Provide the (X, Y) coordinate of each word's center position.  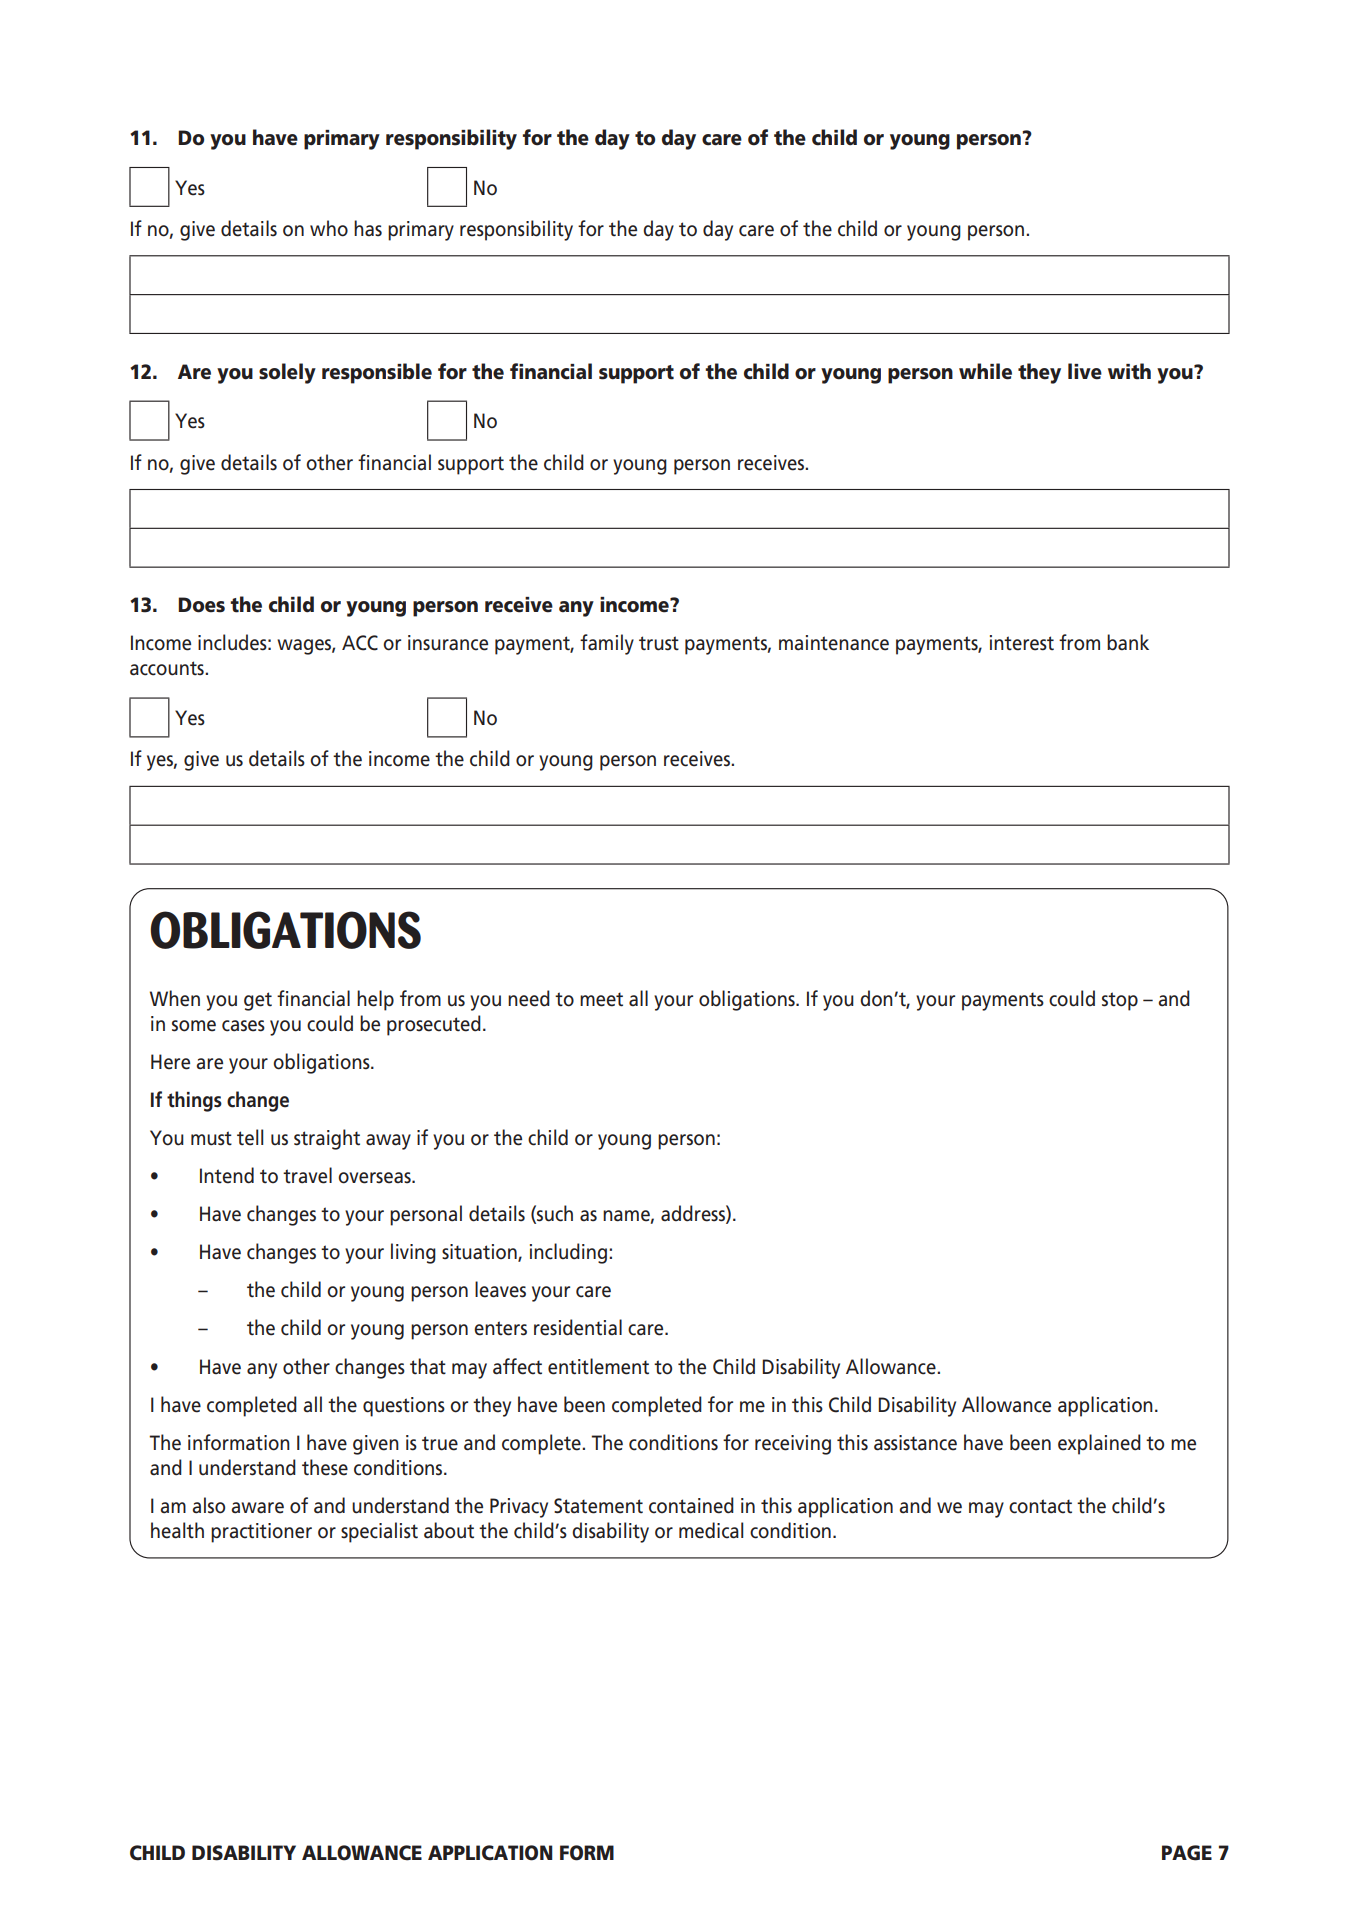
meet (601, 999)
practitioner (261, 1533)
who (329, 228)
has (368, 228)
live (1085, 371)
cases (243, 1026)
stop (1120, 1001)
